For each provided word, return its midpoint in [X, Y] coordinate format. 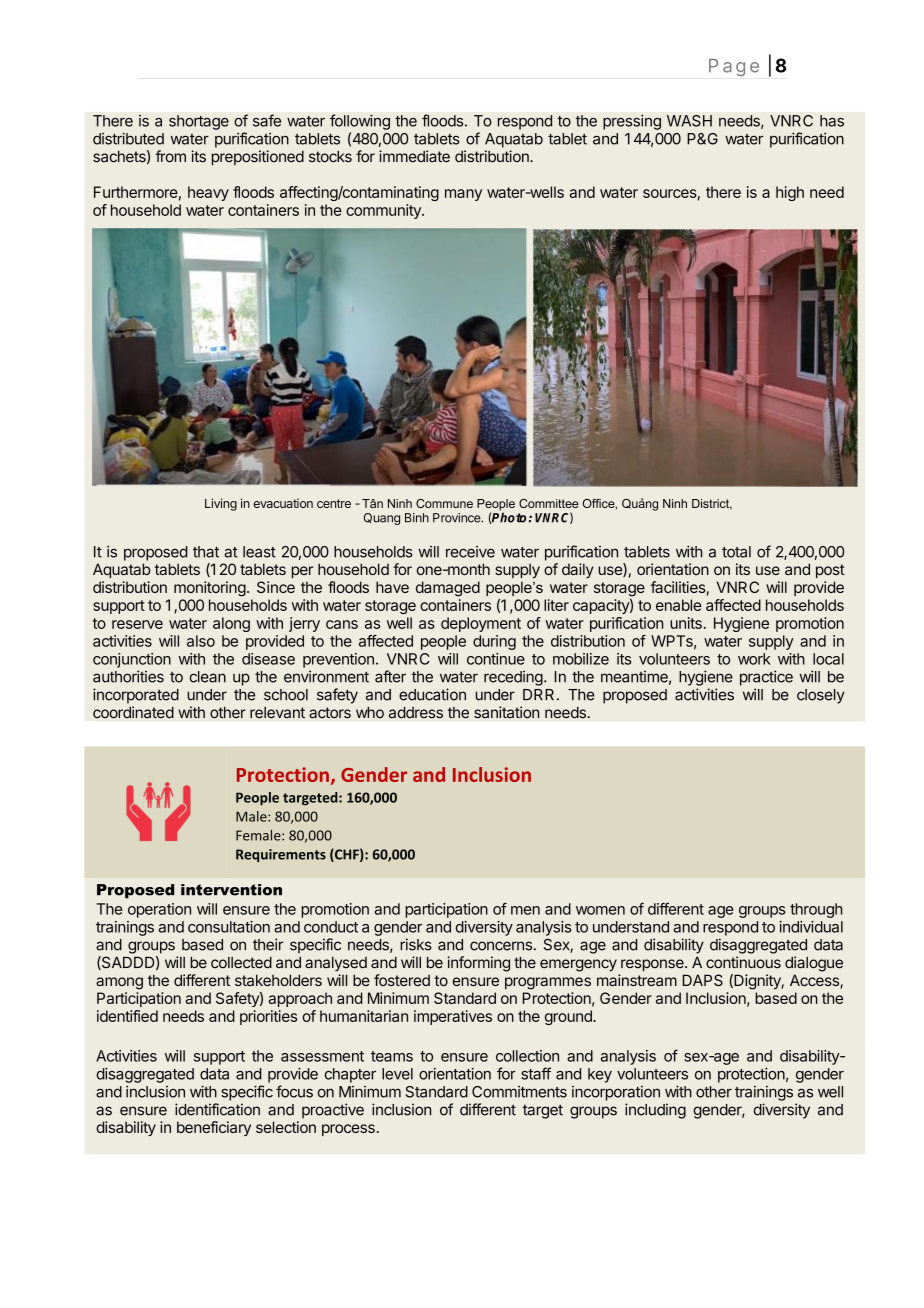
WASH [689, 121]
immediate [414, 156]
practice [766, 678]
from [170, 156]
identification [217, 1109]
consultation [229, 927]
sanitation [507, 712]
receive [470, 552]
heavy [208, 193]
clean [207, 677]
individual [811, 927]
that [206, 552]
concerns [501, 946]
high [790, 193]
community [384, 211]
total [736, 552]
